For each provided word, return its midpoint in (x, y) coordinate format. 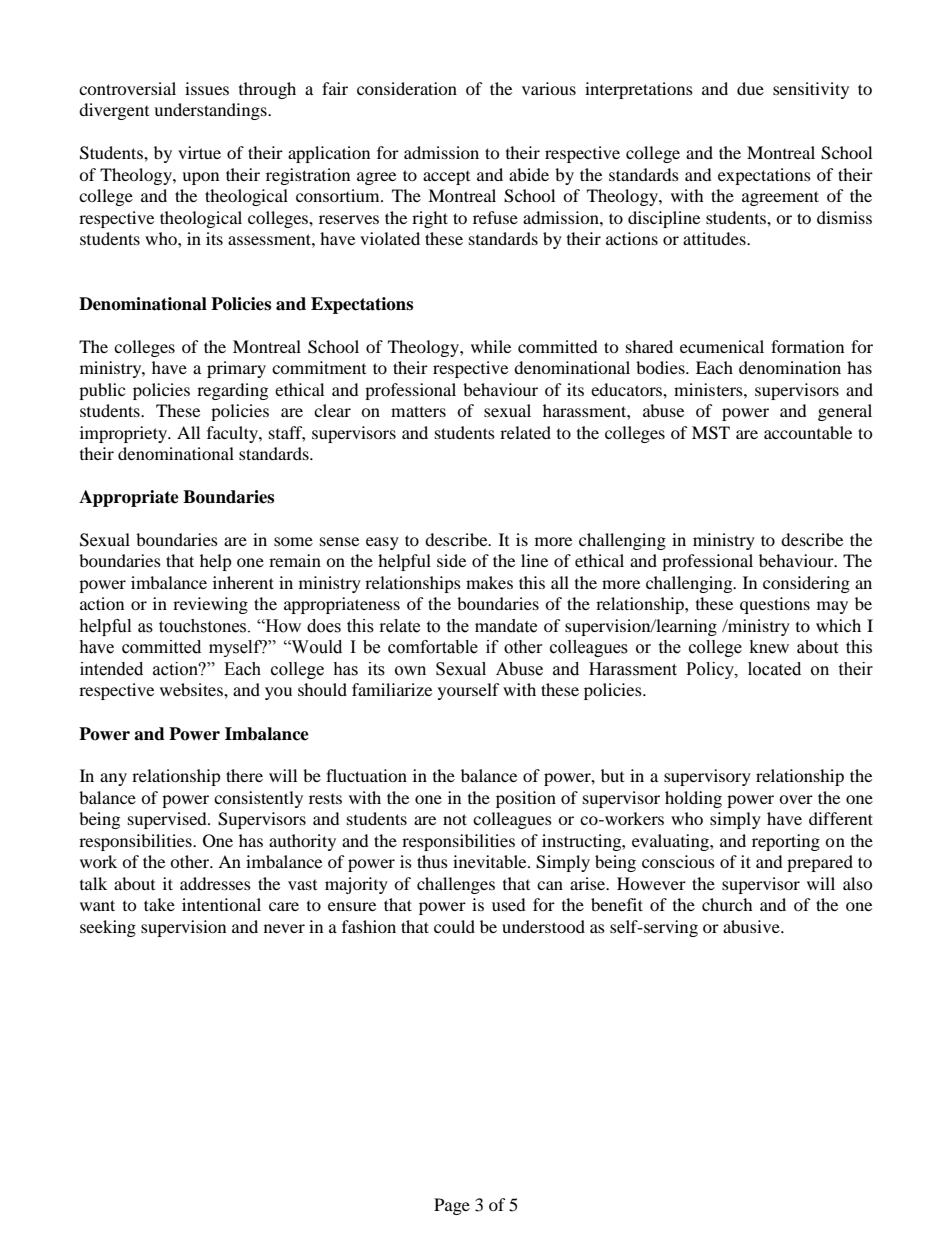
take (159, 904)
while (491, 346)
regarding (232, 391)
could (454, 926)
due (750, 88)
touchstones (204, 626)
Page (452, 1206)
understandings (211, 111)
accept (446, 178)
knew (769, 647)
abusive (752, 926)
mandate (506, 626)
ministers (709, 389)
